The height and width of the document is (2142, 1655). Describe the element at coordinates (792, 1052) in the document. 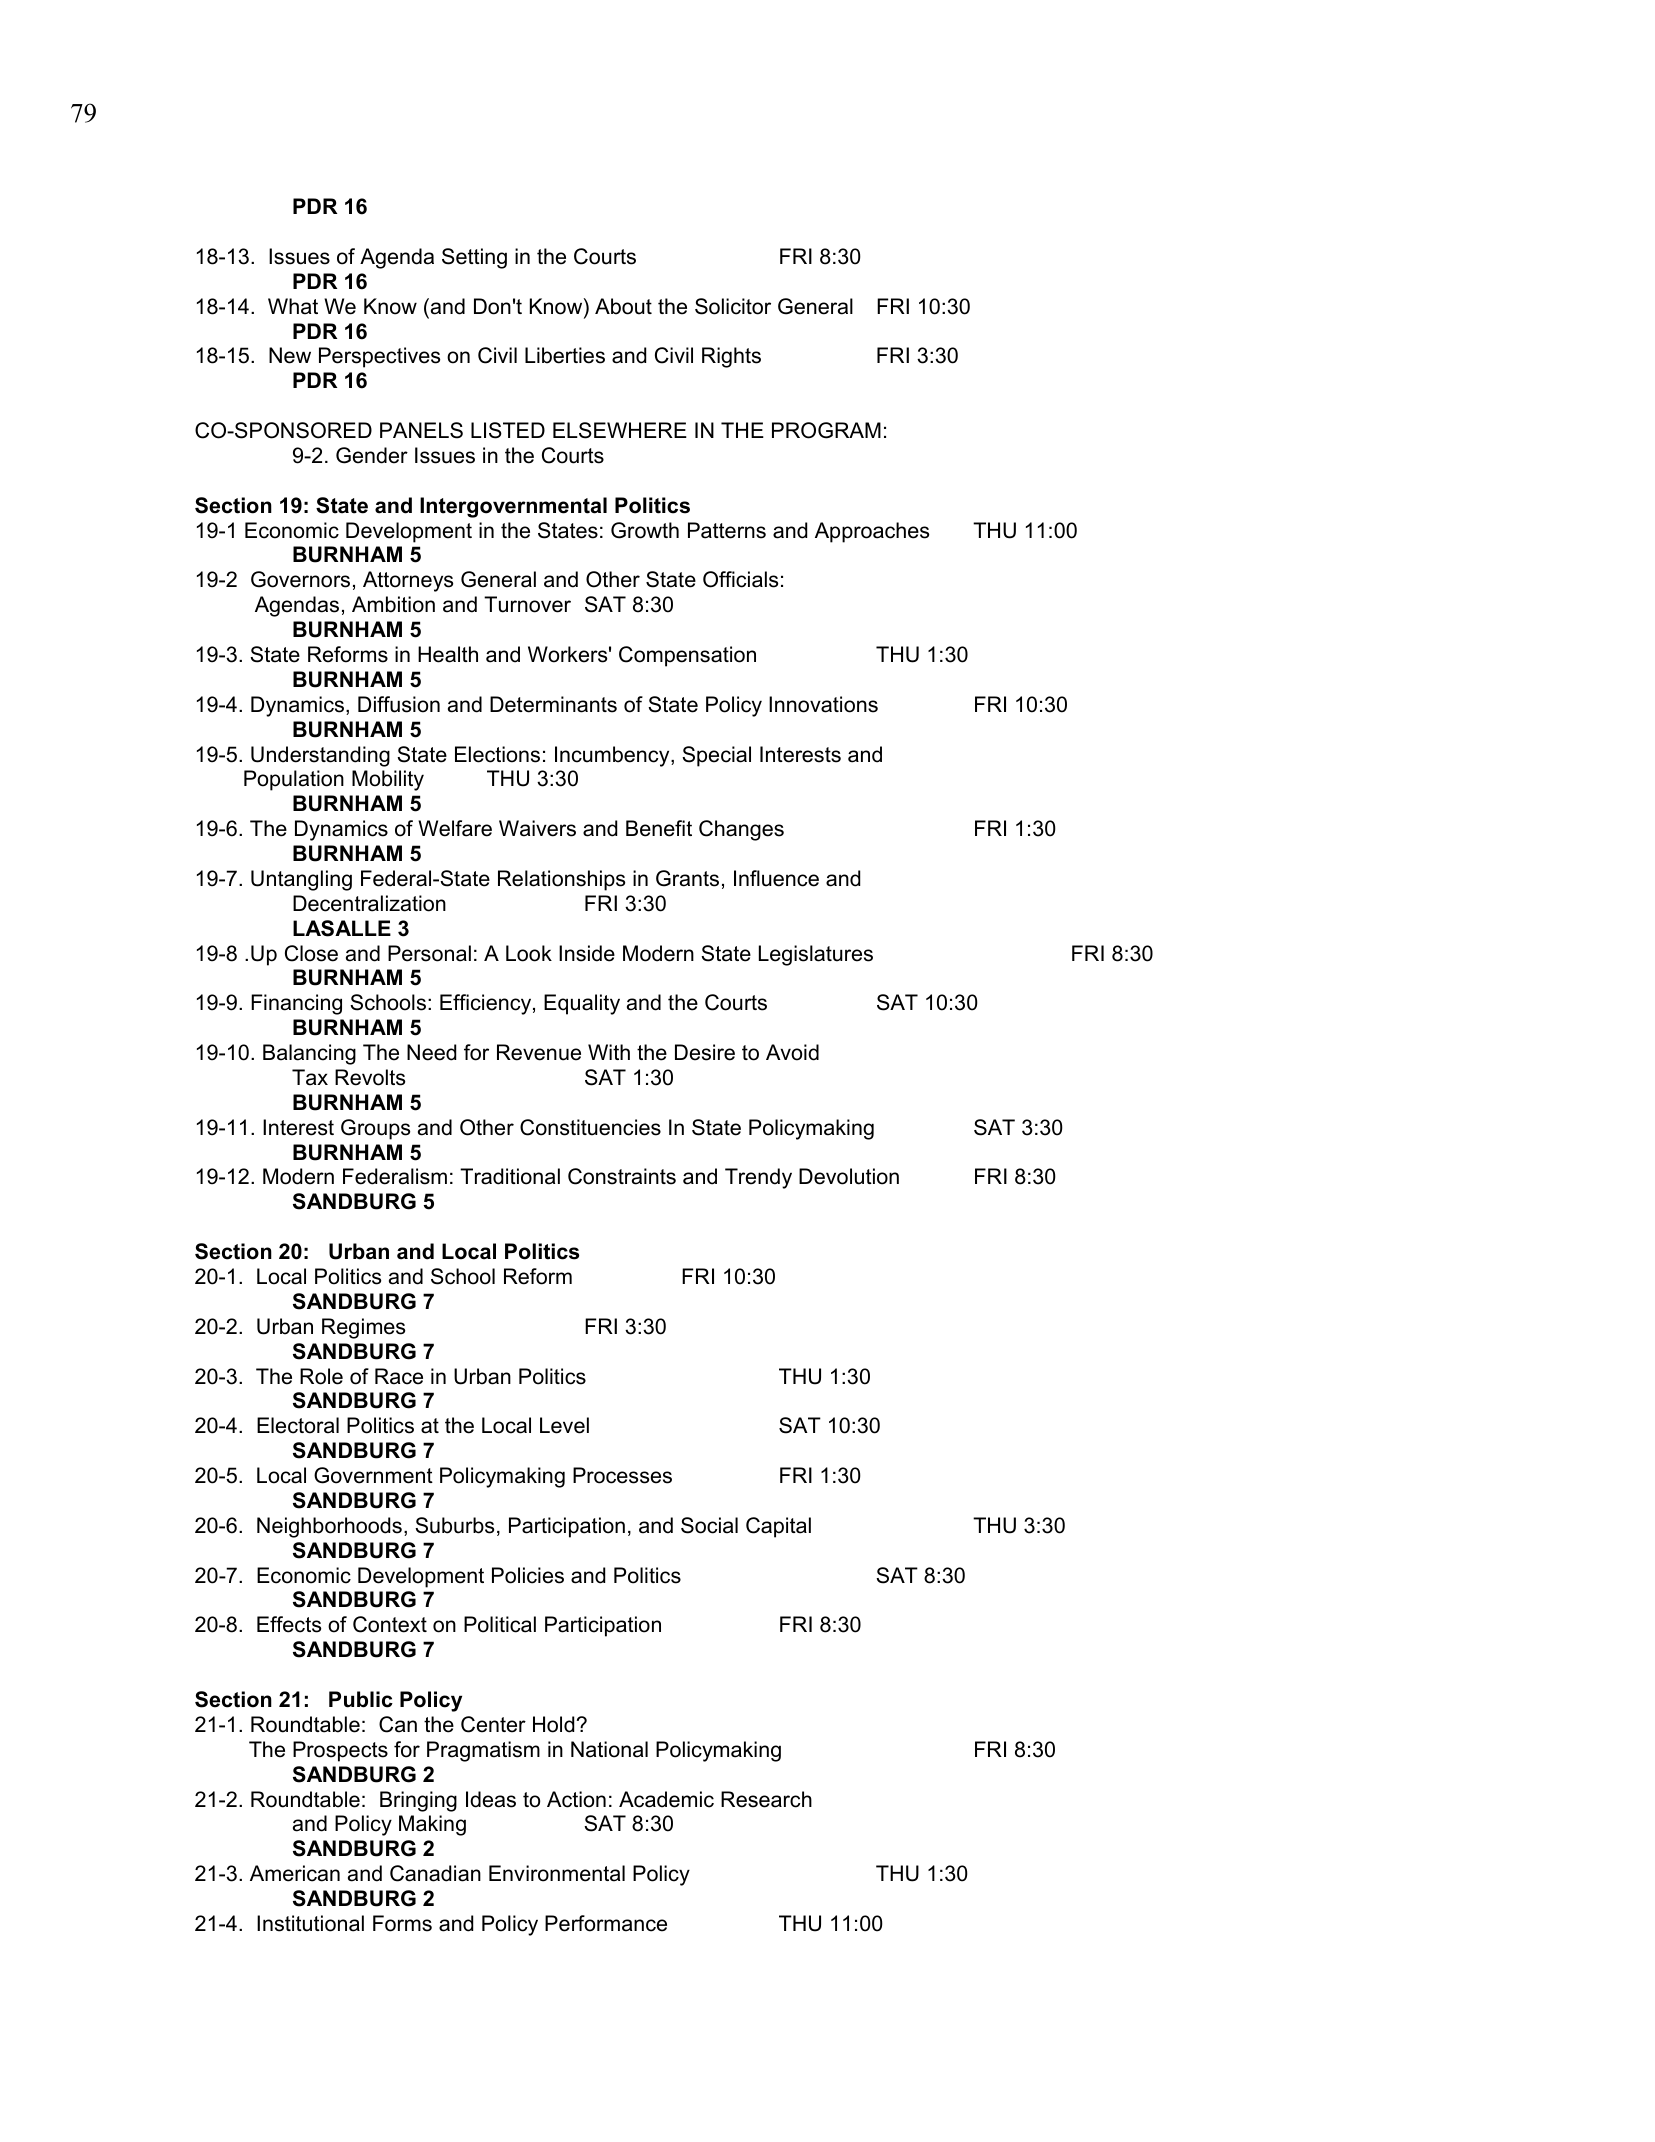

I see `Avoid` at that location.
